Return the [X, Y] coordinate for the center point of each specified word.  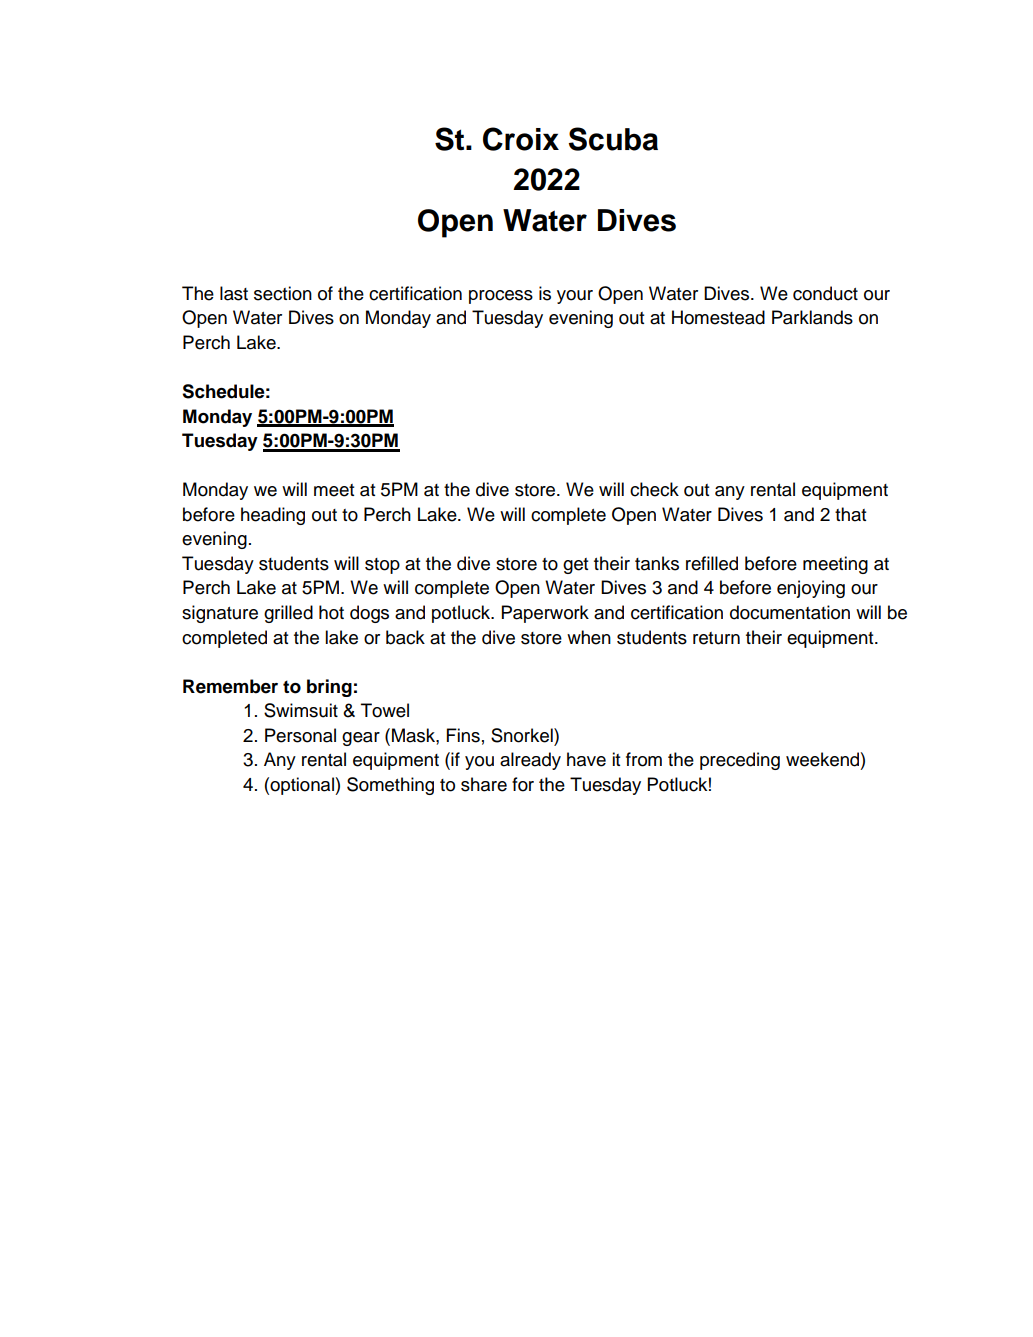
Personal [300, 735]
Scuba [613, 139]
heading [273, 516]
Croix [521, 139]
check [654, 489]
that [850, 514]
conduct [825, 293]
